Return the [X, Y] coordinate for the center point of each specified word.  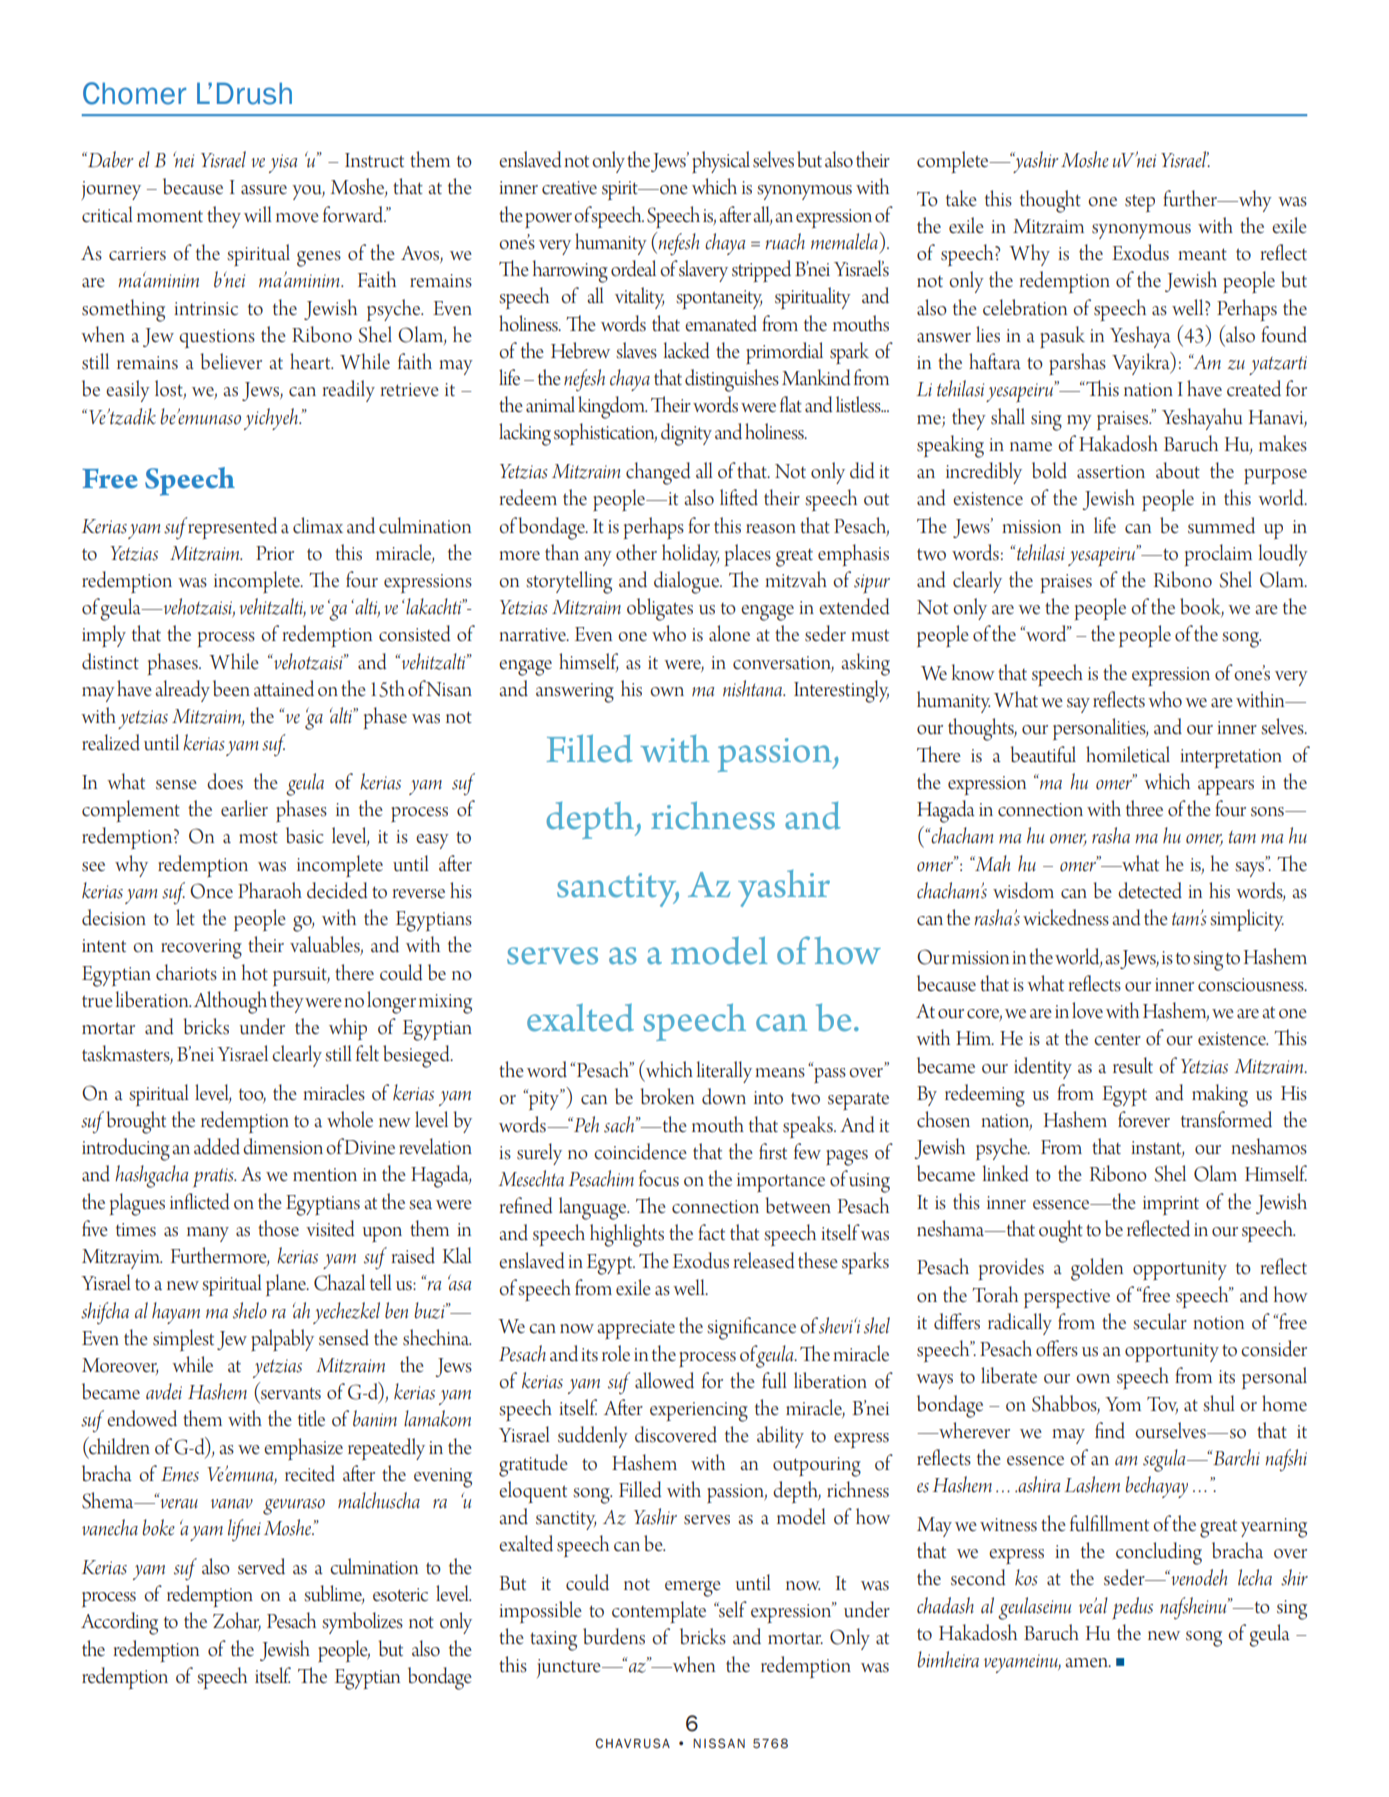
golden [1097, 1269]
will [258, 214]
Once [211, 891]
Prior [275, 553]
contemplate [659, 1612]
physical [721, 162]
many [208, 1234]
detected [1150, 890]
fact [711, 1232]
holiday [690, 555]
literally [724, 1072]
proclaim [1218, 555]
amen [1088, 1663]
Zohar [237, 1621]
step [1140, 203]
